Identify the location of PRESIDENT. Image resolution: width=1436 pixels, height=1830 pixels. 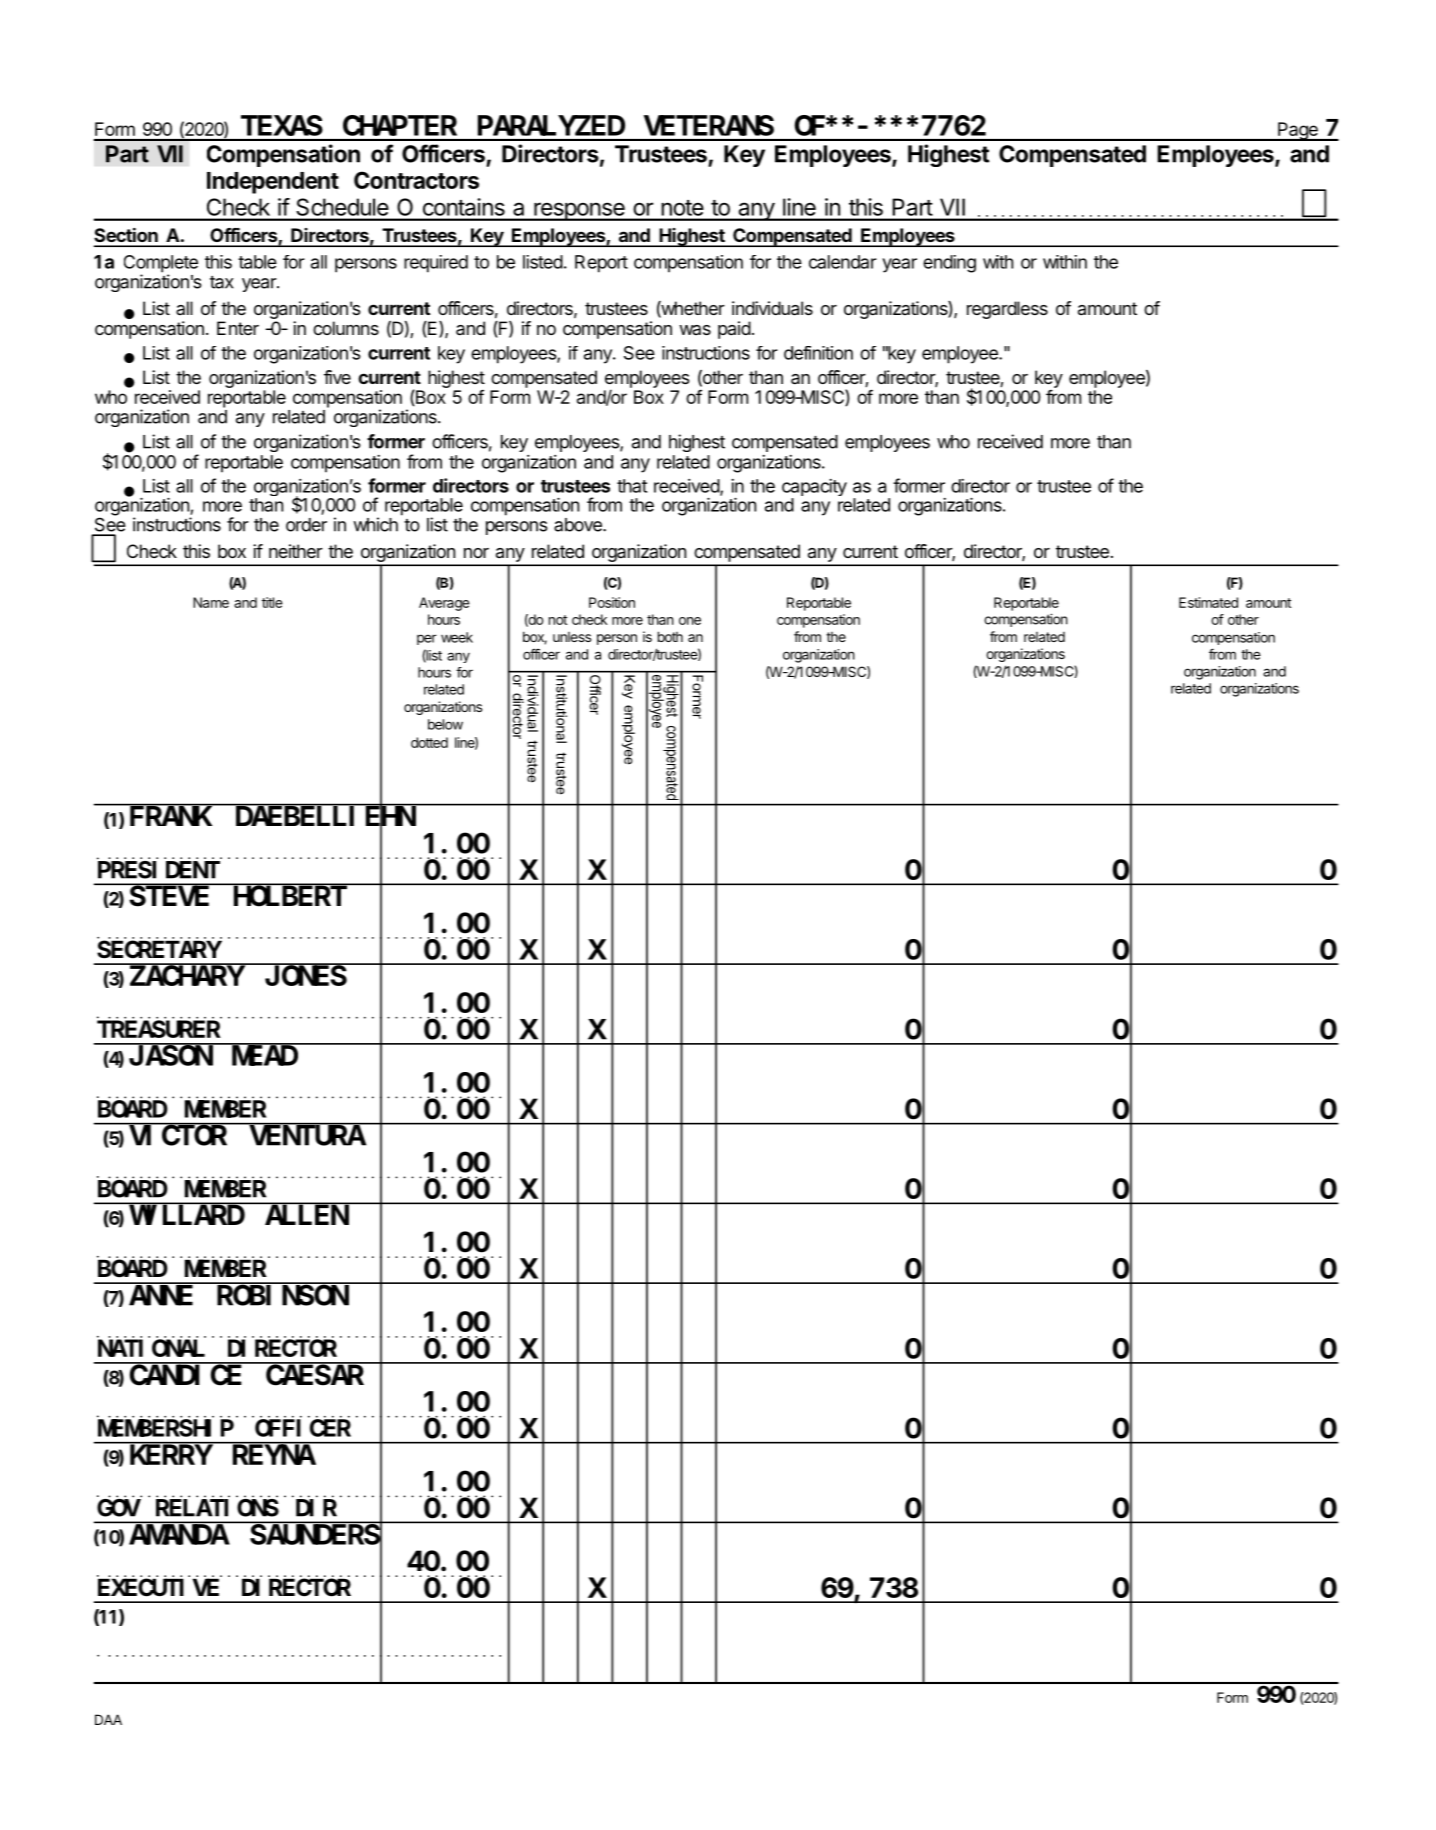
(159, 870).
